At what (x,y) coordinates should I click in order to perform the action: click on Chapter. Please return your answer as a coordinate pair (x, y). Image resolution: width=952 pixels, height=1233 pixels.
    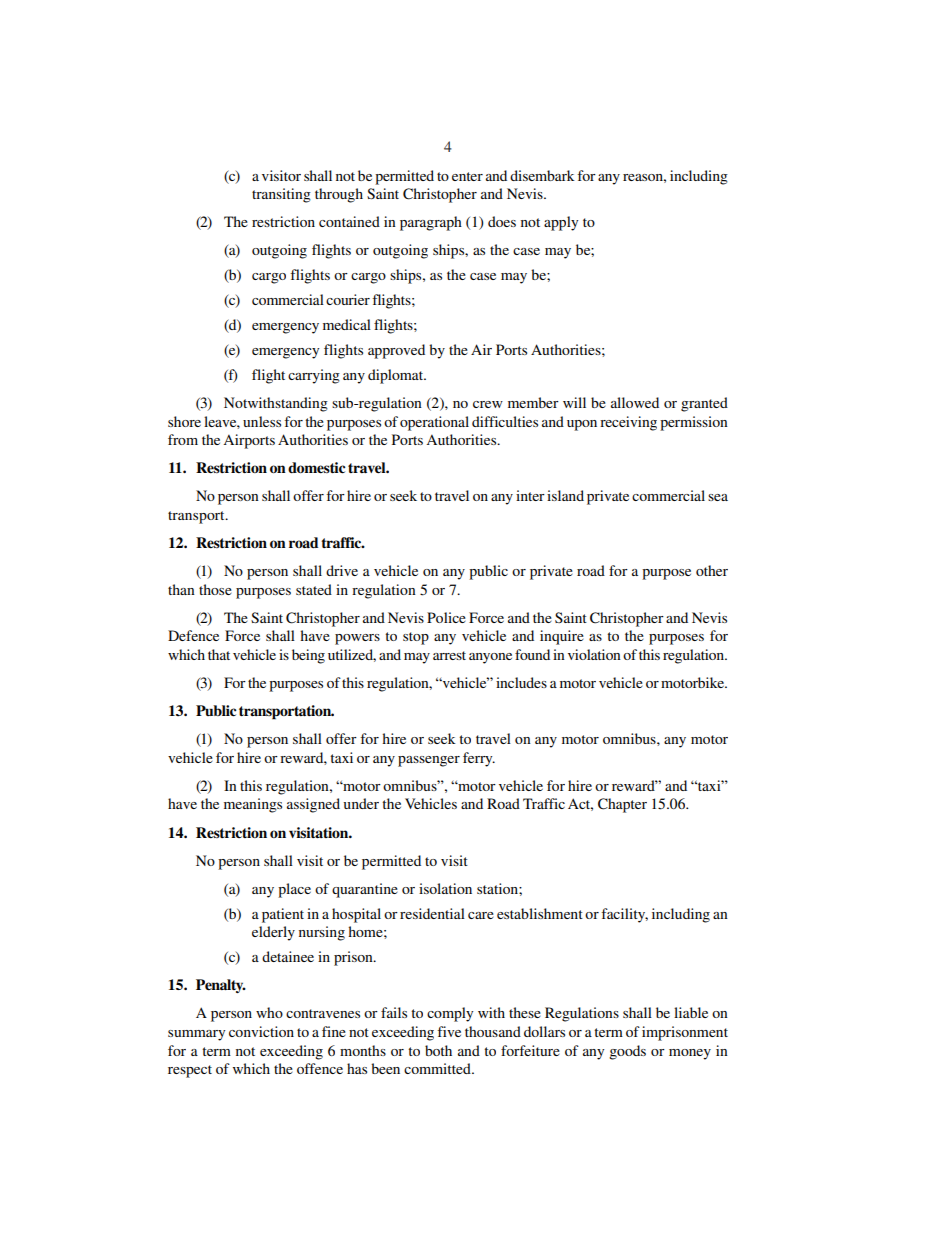
    Looking at the image, I should click on (622, 805).
